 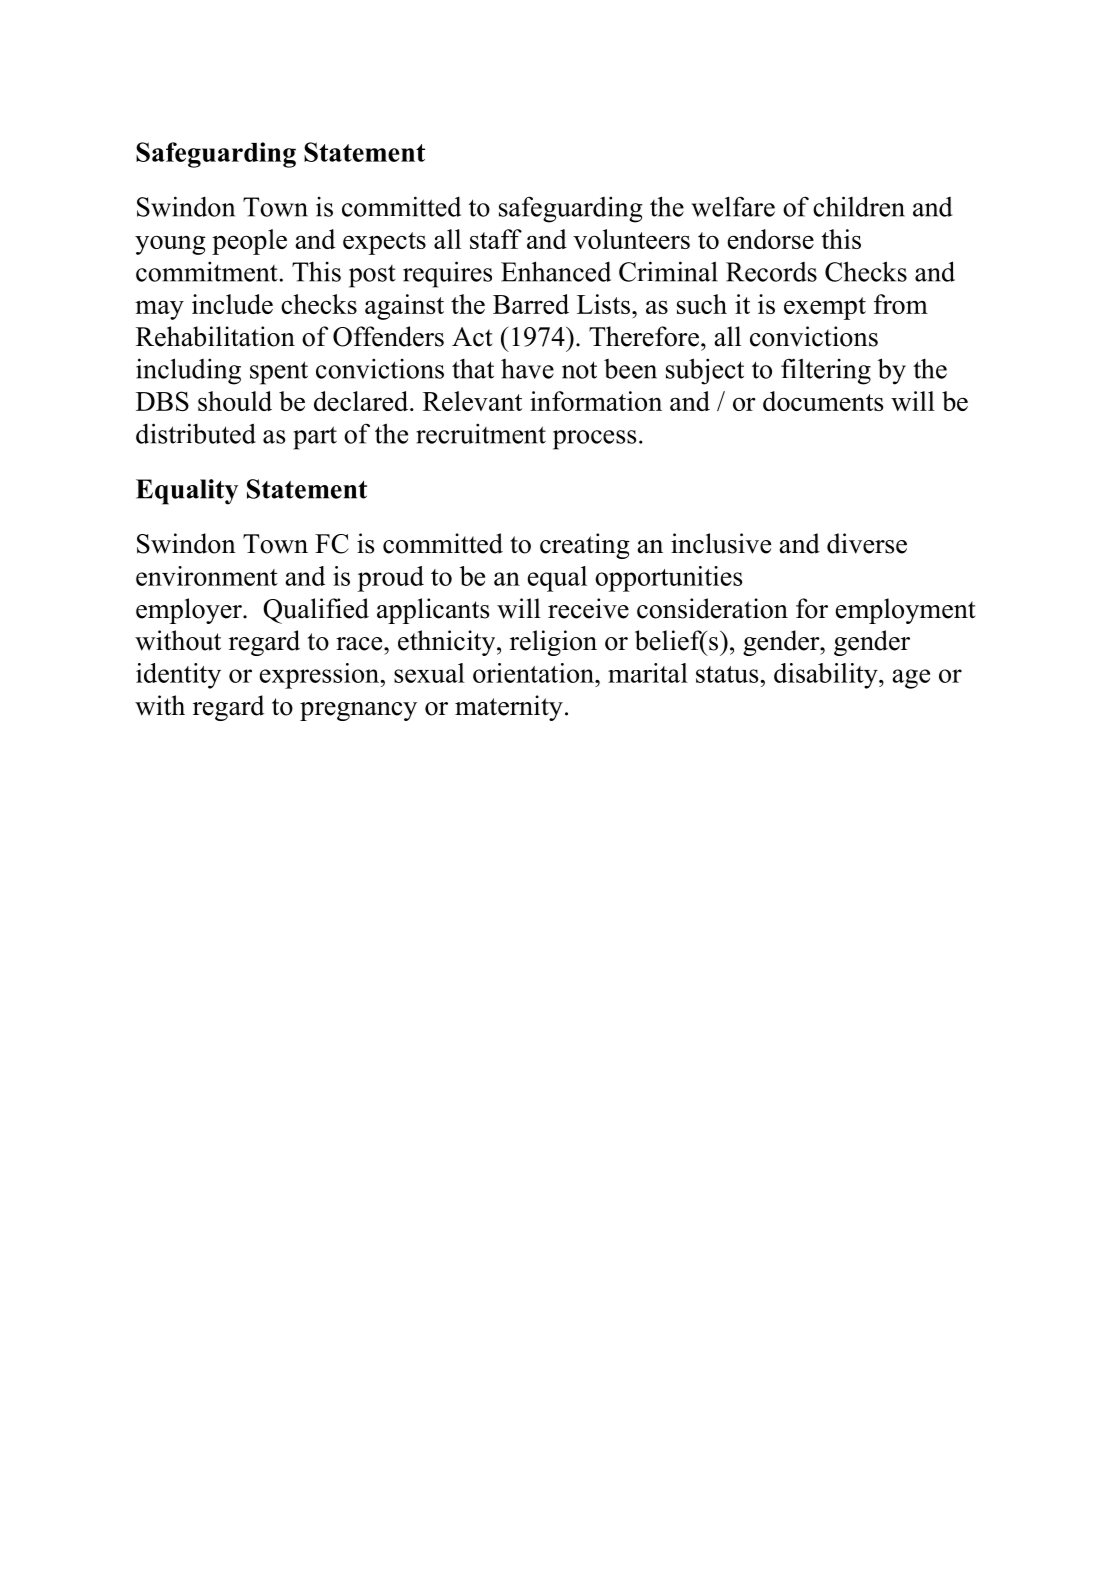 What do you see at coordinates (509, 708) in the document?
I see `maternity` at bounding box center [509, 708].
